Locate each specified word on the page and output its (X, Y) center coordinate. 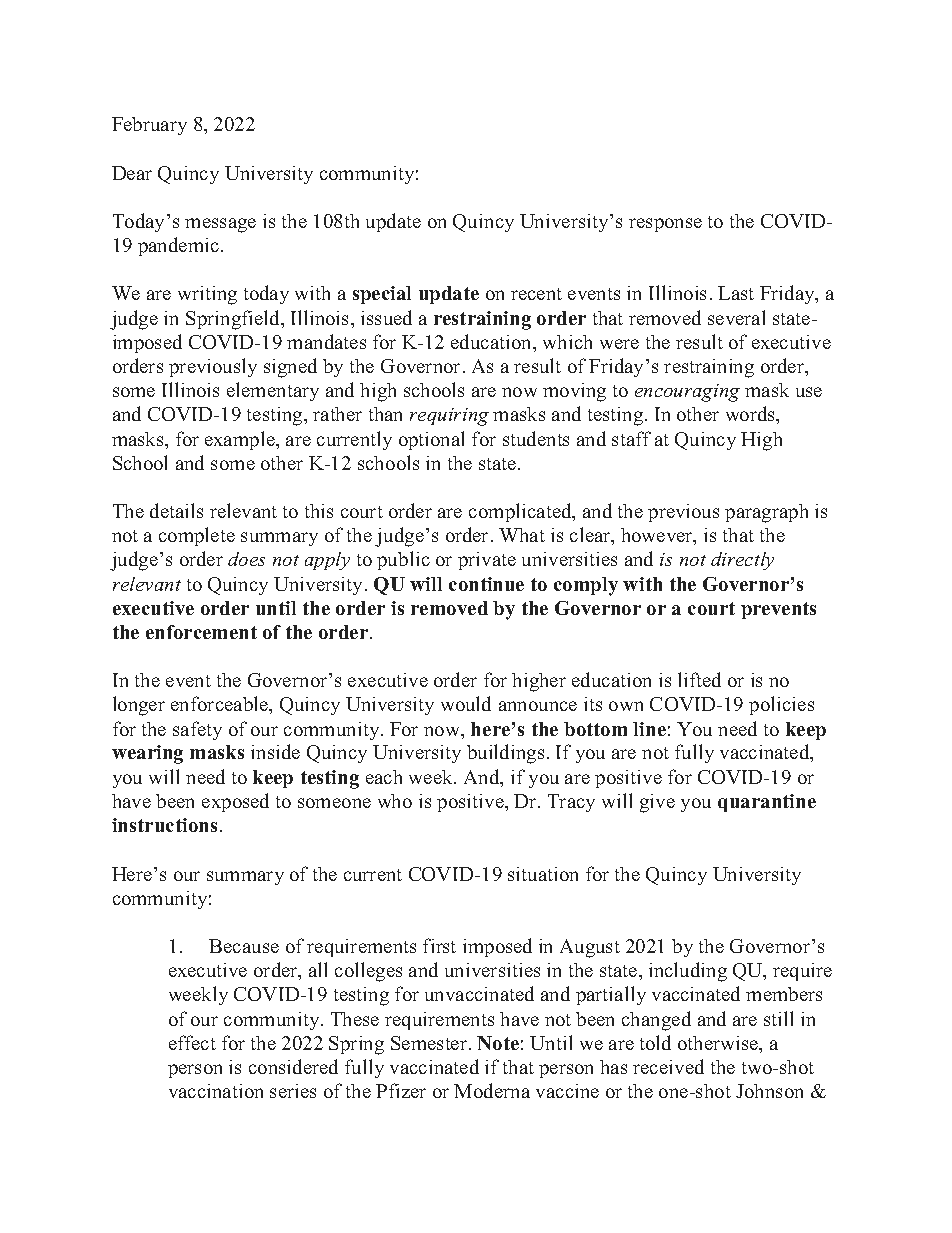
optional (431, 440)
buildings (505, 754)
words (751, 413)
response (665, 225)
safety (197, 730)
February (149, 126)
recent (536, 294)
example (241, 440)
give (657, 803)
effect (192, 1042)
